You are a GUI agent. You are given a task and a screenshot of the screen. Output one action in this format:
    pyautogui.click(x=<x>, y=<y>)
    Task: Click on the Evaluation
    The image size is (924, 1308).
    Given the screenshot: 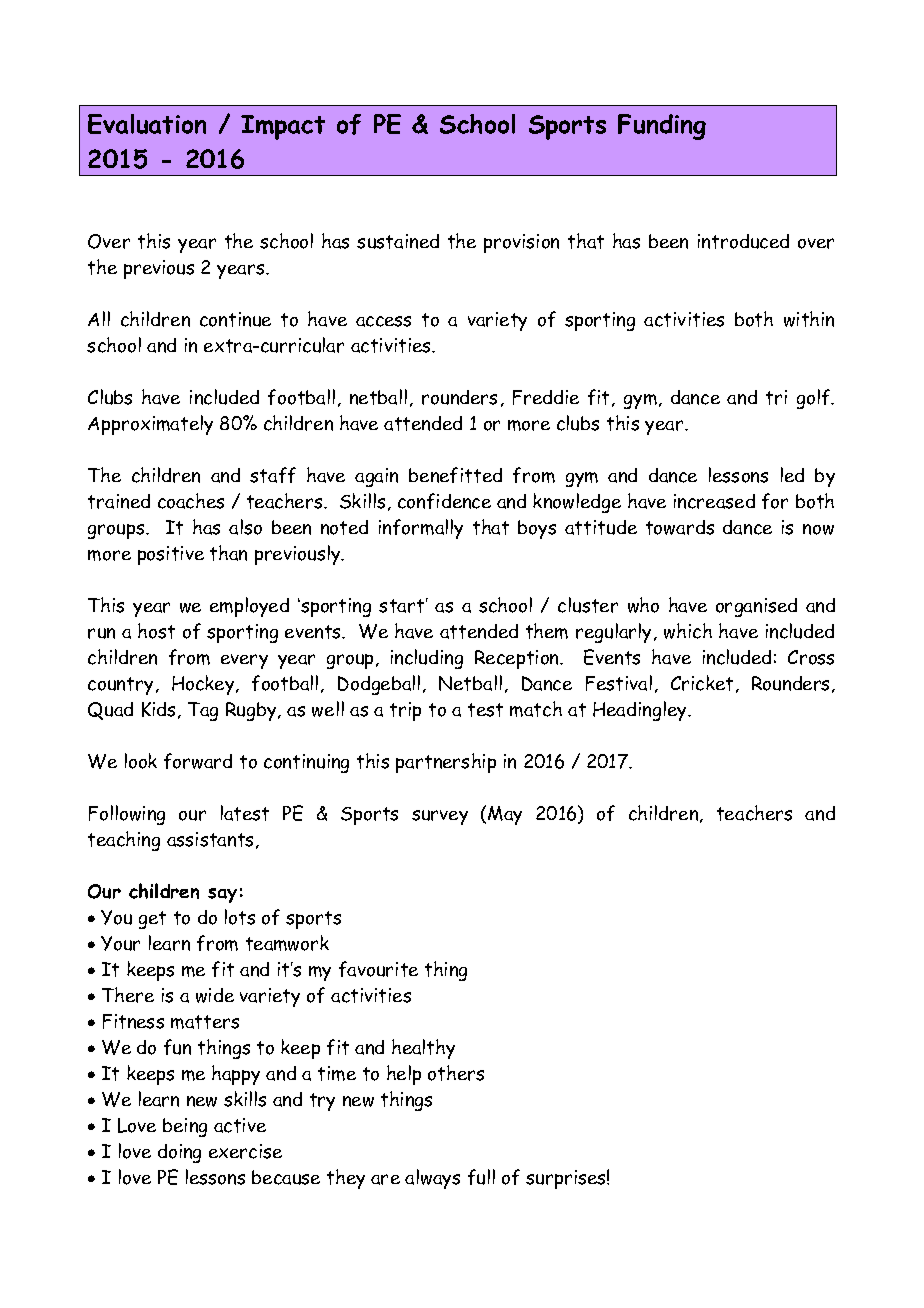 What is the action you would take?
    pyautogui.click(x=147, y=124)
